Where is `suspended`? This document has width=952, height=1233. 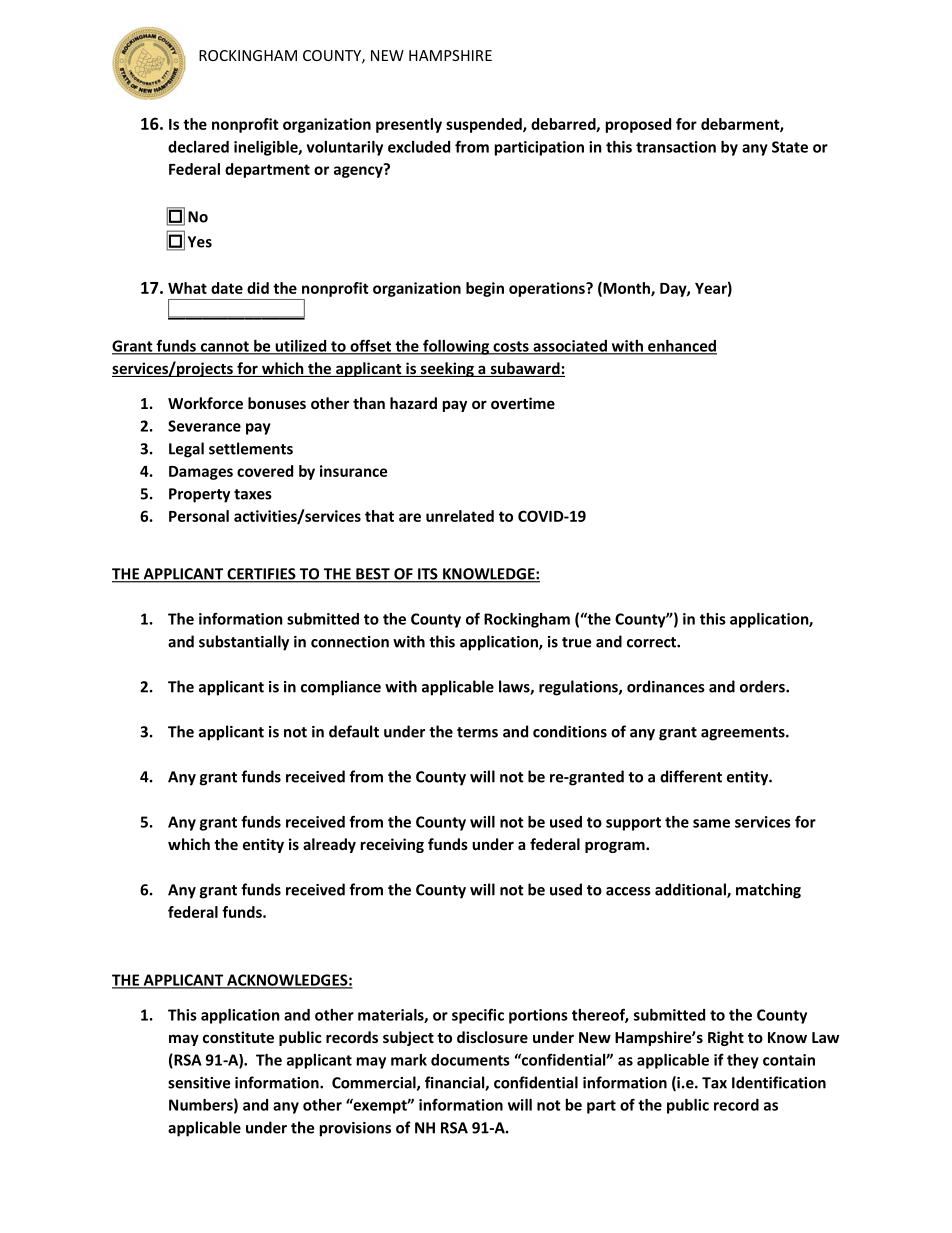 suspended is located at coordinates (485, 125).
